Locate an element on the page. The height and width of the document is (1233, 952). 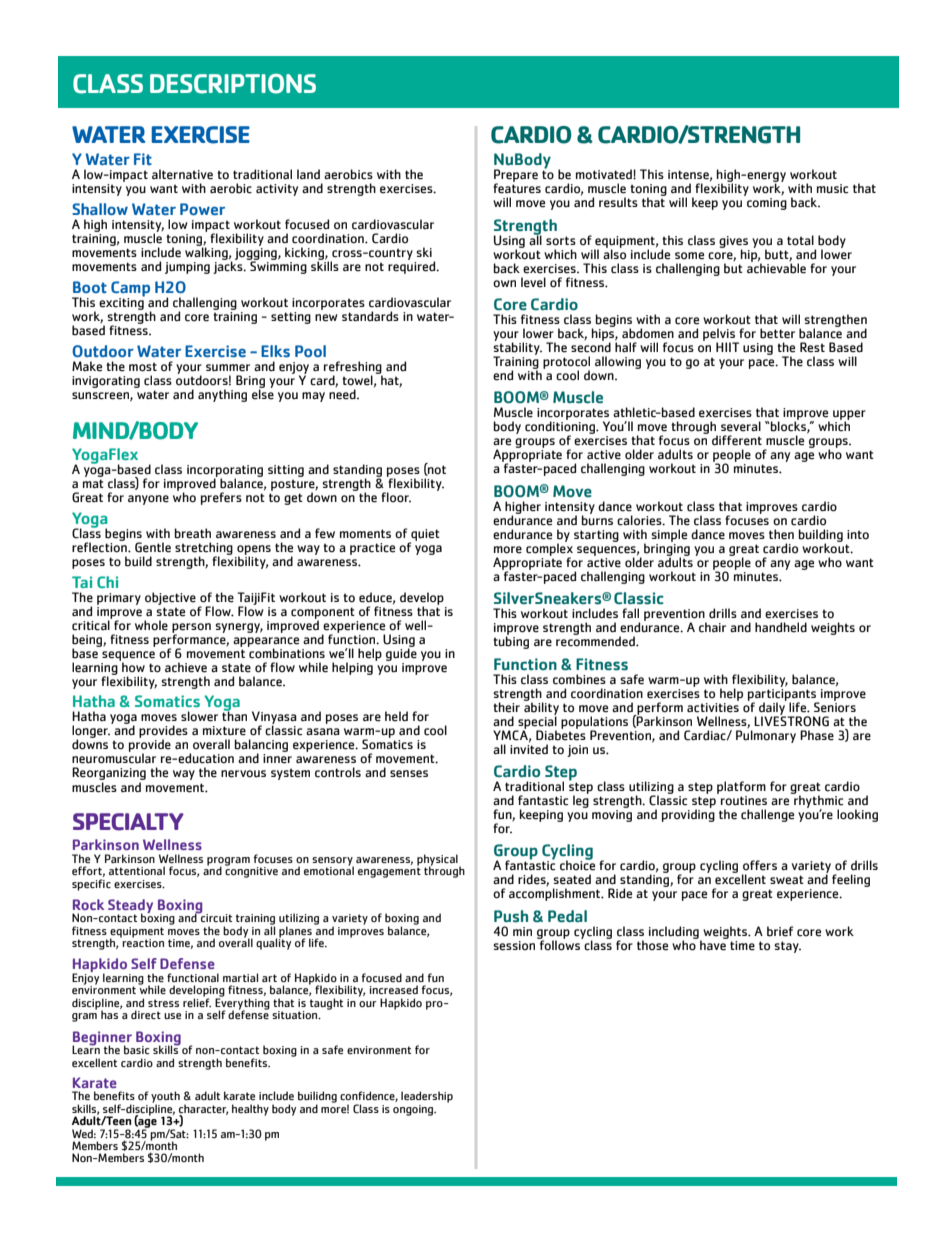
Prepare is located at coordinates (516, 177).
